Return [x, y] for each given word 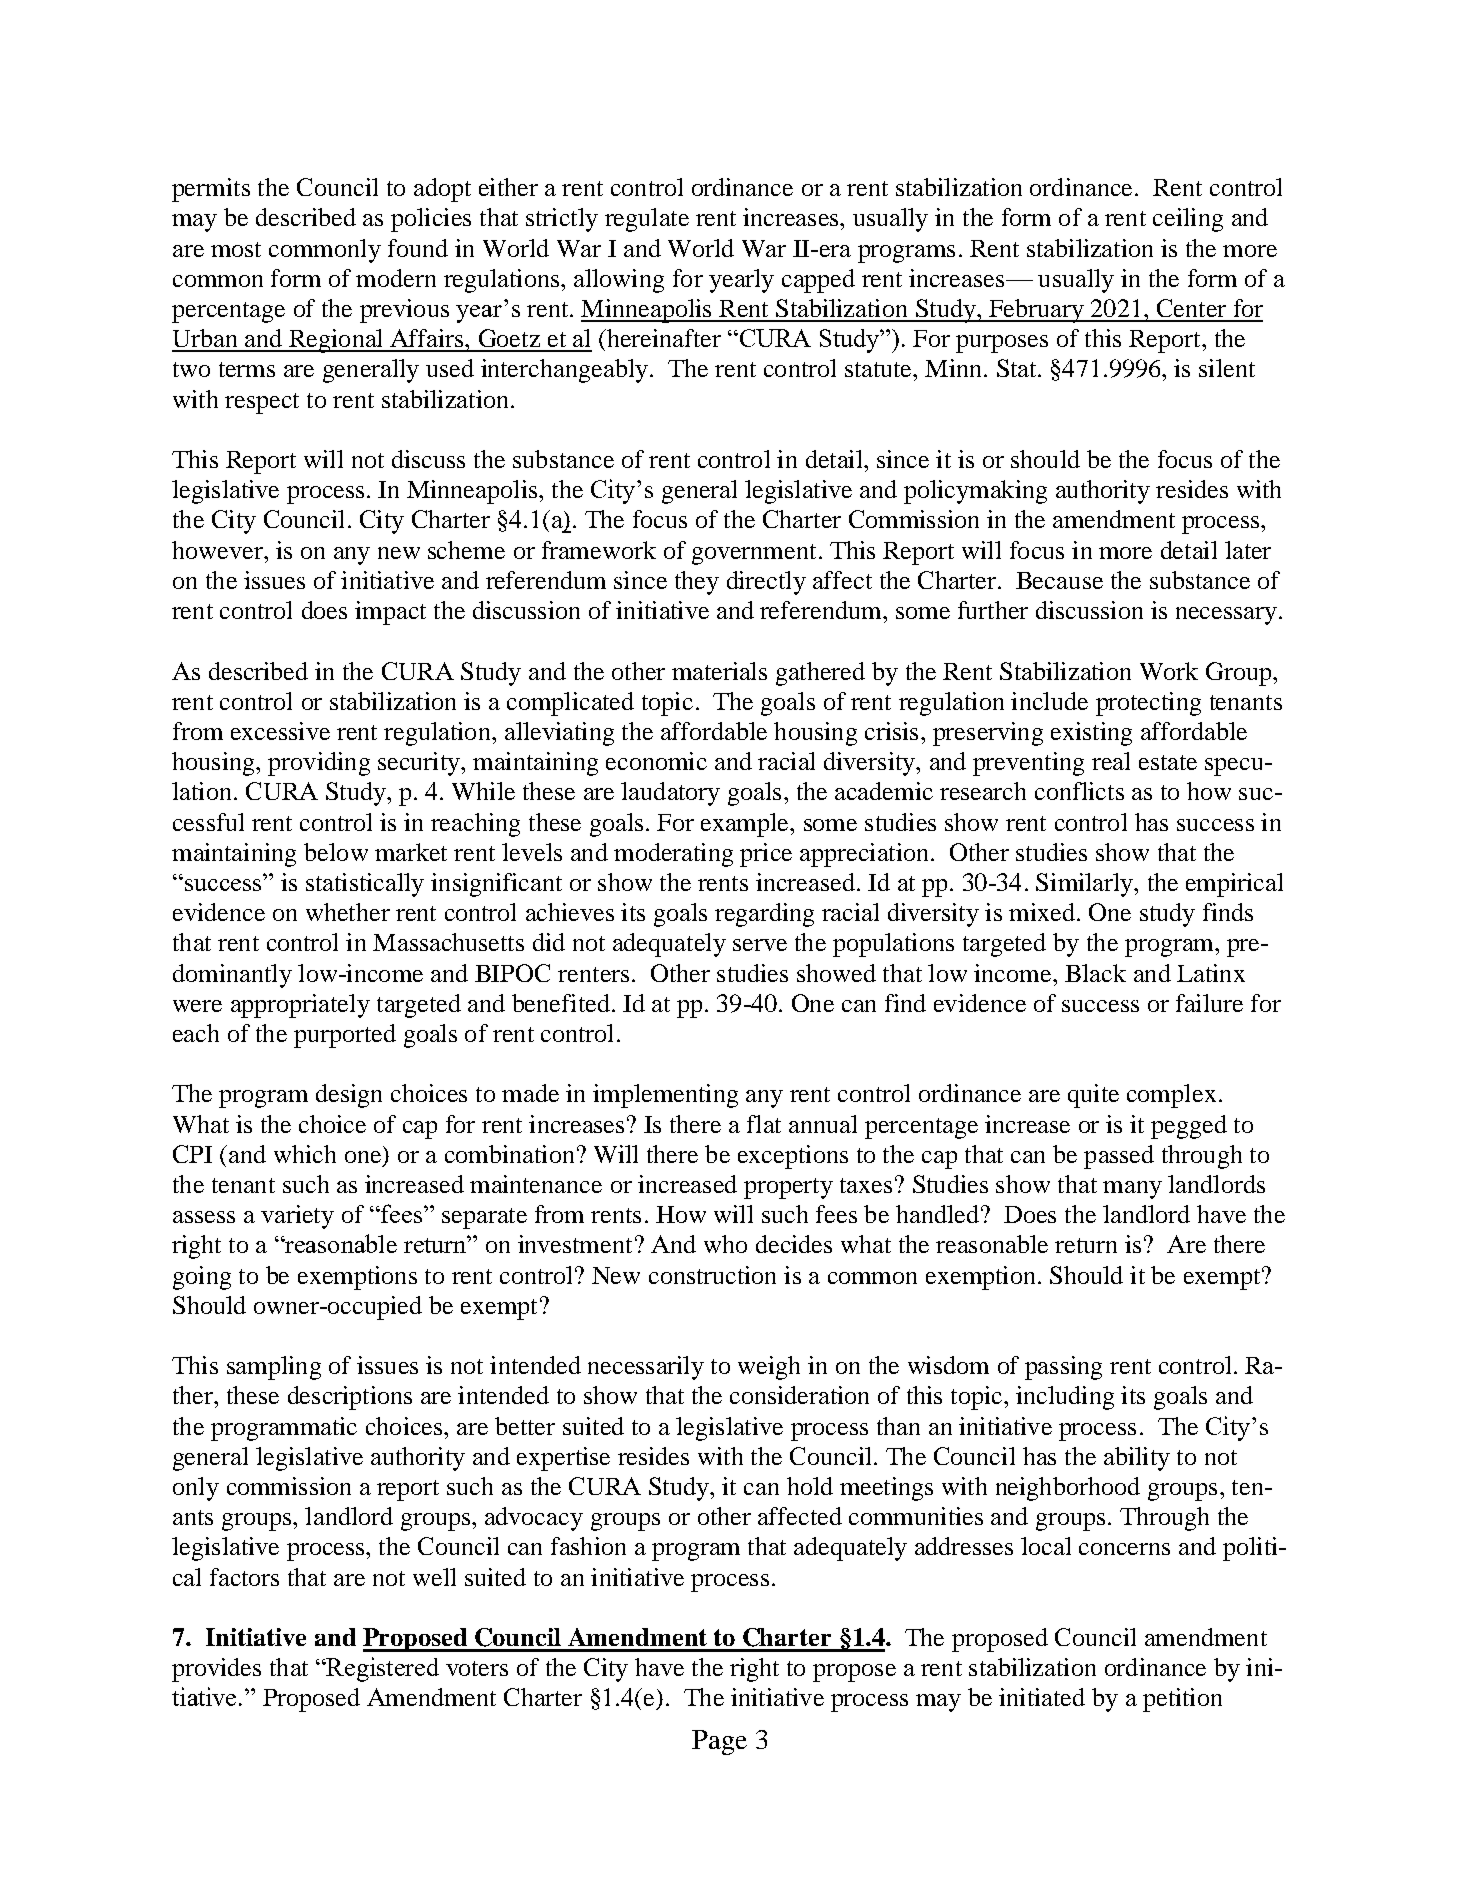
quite [1093, 1096]
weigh [769, 1368]
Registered [382, 1669]
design [349, 1096]
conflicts [1079, 791]
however [218, 550]
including [1065, 1398]
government [754, 554]
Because [1059, 580]
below [336, 852]
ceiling [1188, 220]
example [746, 825]
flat [764, 1124]
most [236, 249]
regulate [647, 220]
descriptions [350, 1398]
